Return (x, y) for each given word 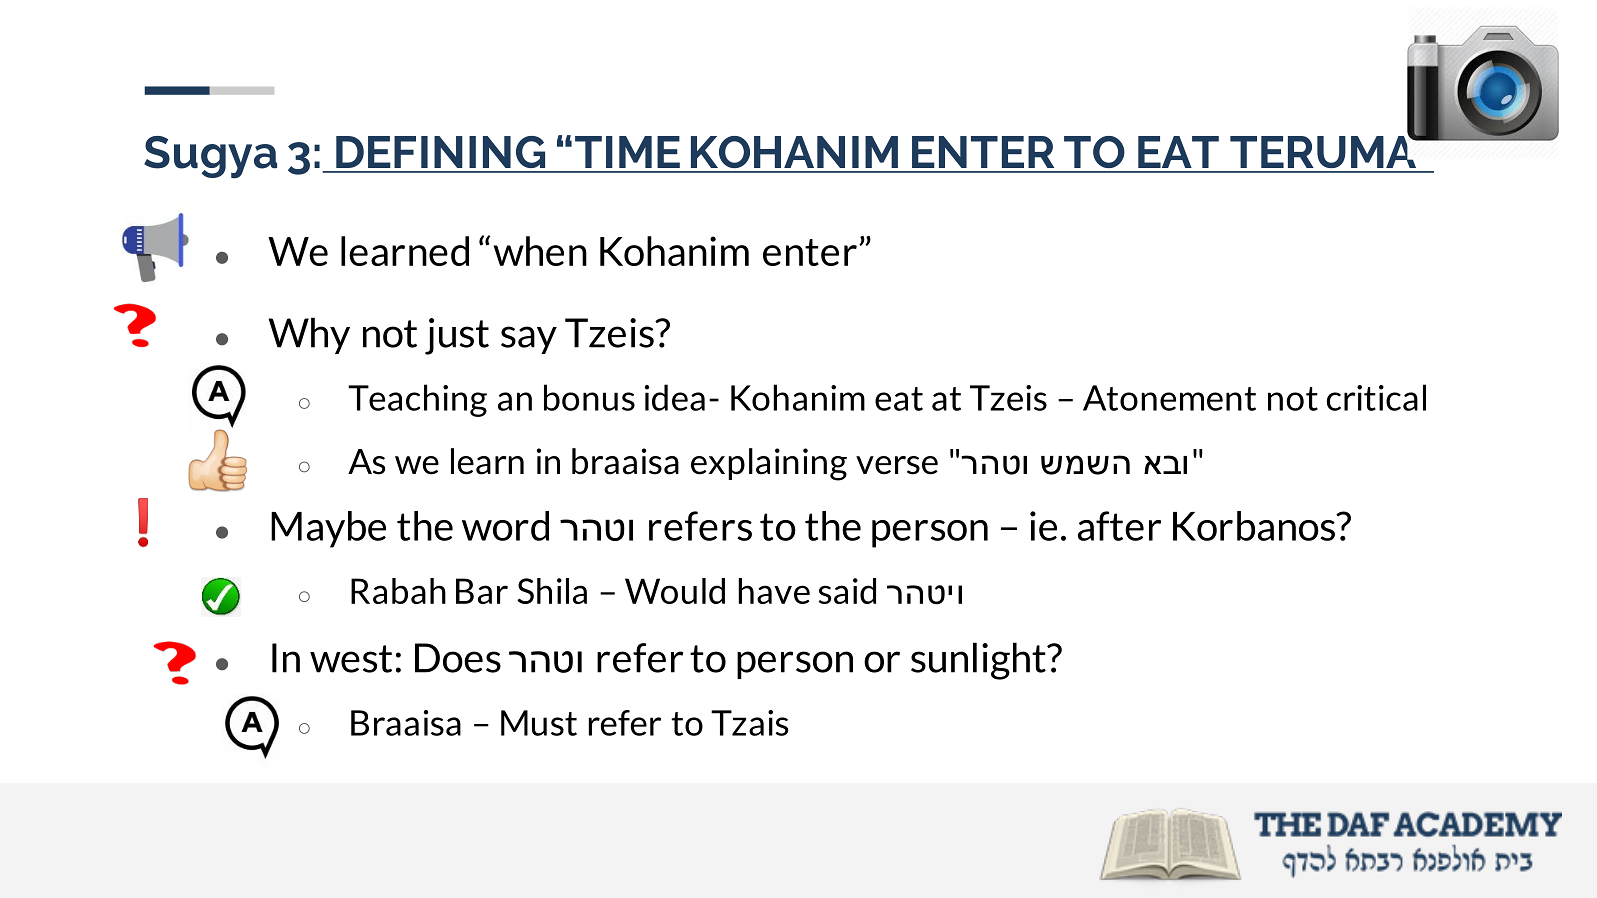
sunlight (979, 661)
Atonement (1169, 398)
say (529, 340)
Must (539, 723)
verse (897, 465)
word (505, 526)
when (540, 251)
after (1119, 526)
